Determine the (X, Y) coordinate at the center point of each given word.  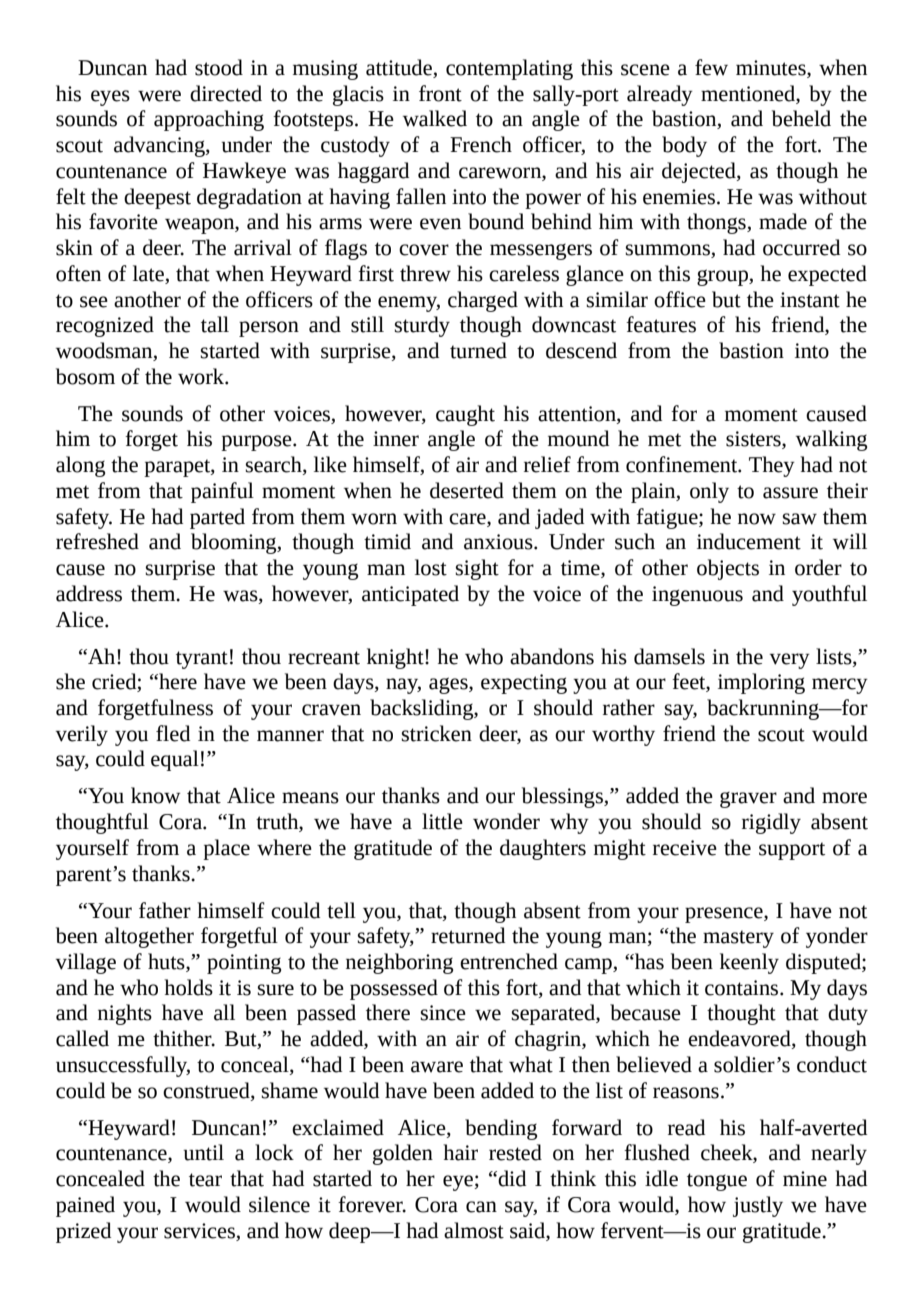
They (772, 466)
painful (222, 492)
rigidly (771, 823)
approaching (209, 120)
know (155, 795)
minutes (772, 69)
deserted (467, 490)
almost (474, 1230)
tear (205, 1180)
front (440, 93)
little (442, 821)
